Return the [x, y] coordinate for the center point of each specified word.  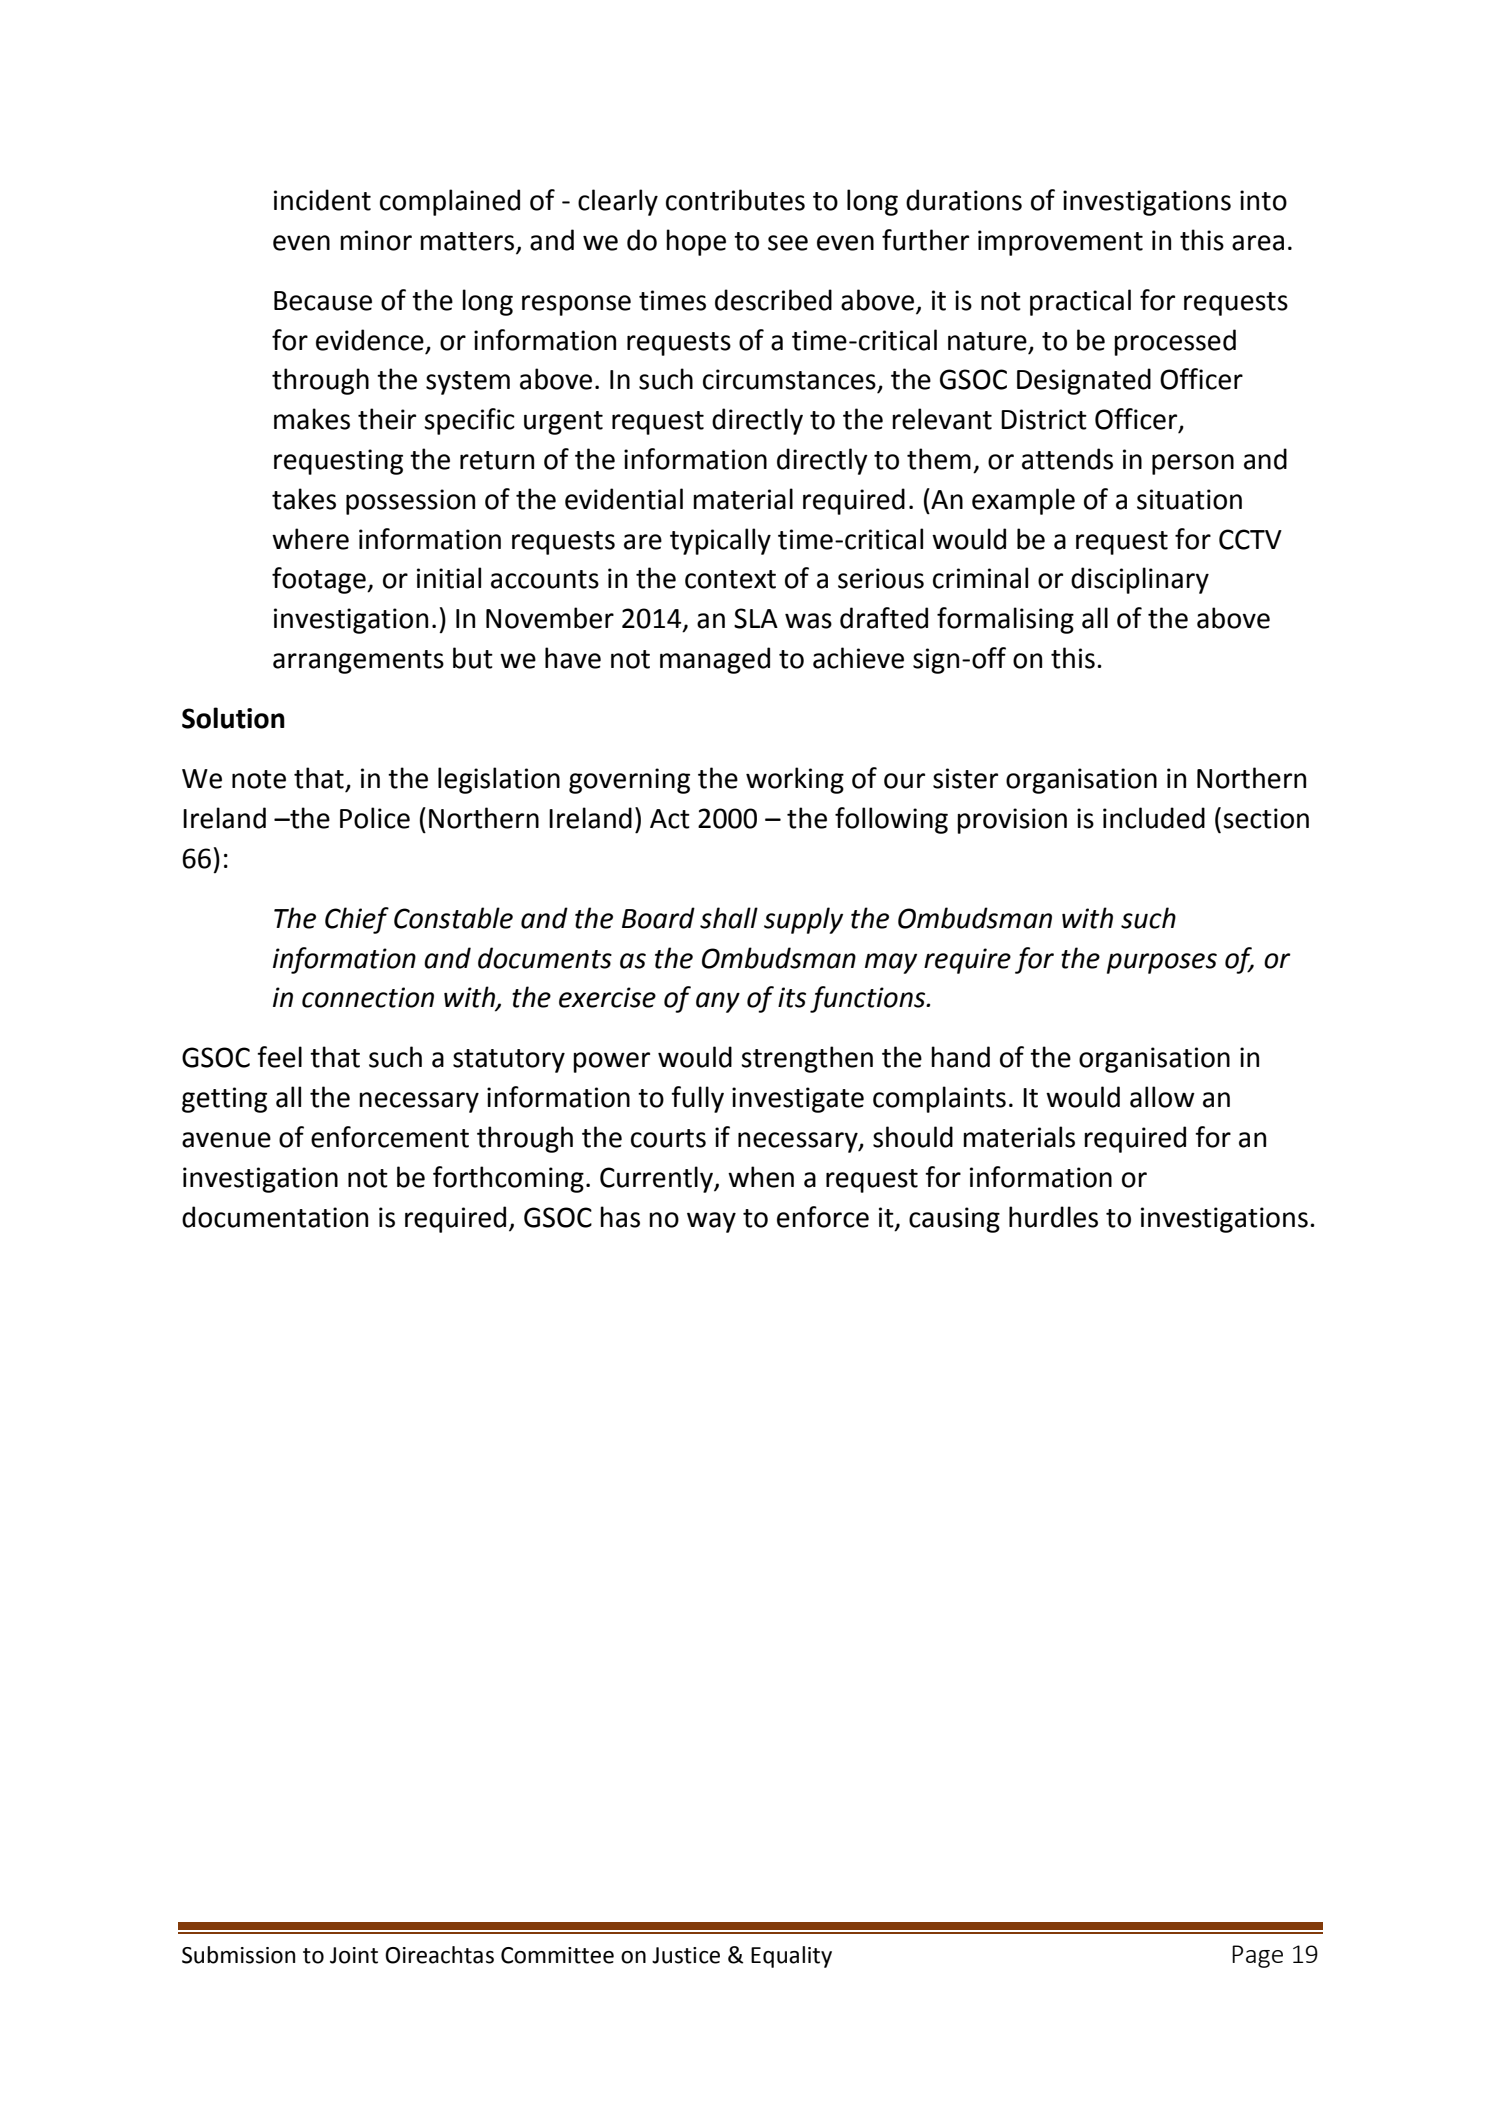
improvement [1060, 243]
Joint [354, 1955]
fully [697, 1099]
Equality [791, 1957]
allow [1162, 1097]
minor [376, 240]
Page [1257, 1956]
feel [279, 1057]
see [788, 243]
